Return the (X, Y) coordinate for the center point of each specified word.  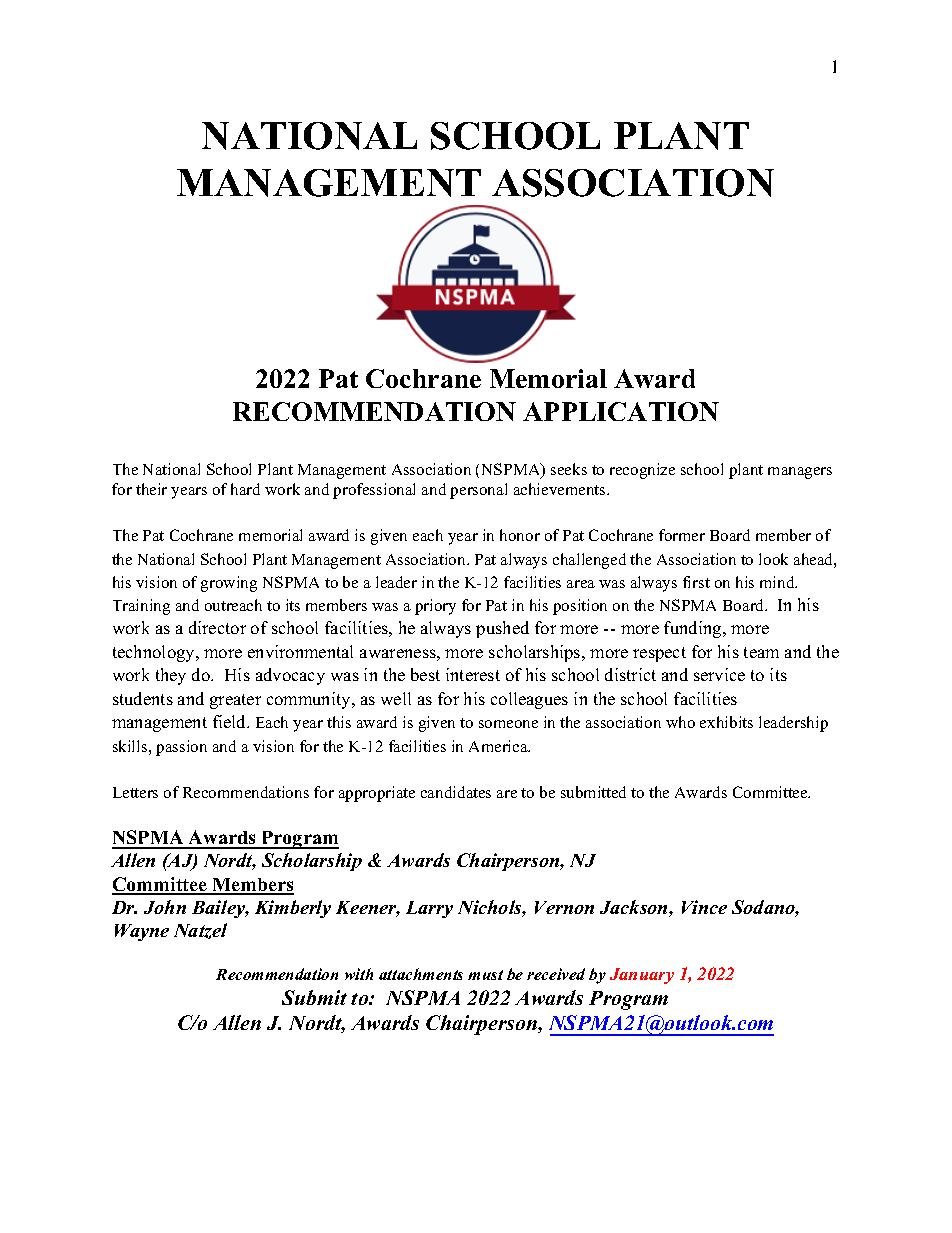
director (217, 627)
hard (245, 489)
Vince (704, 907)
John (165, 907)
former (682, 535)
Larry (429, 909)
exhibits (726, 722)
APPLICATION (621, 411)
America (499, 746)
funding (694, 629)
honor (520, 535)
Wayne (142, 932)
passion (181, 748)
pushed (502, 629)
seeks (569, 469)
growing (229, 584)
